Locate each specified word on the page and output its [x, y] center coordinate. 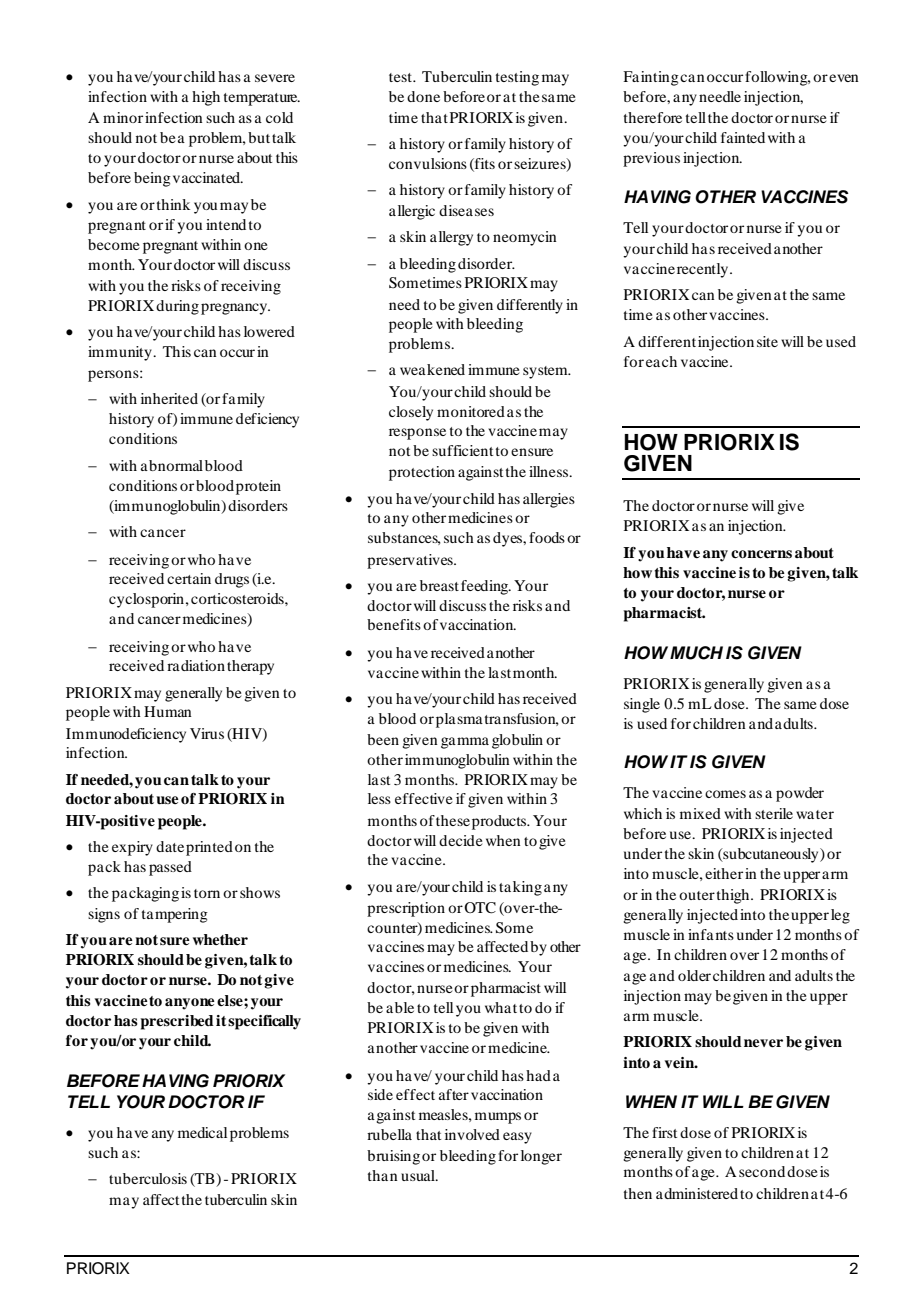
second [762, 1171]
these [453, 820]
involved [472, 1134]
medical [202, 1132]
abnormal [172, 465]
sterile [774, 813]
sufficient [462, 450]
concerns [761, 554]
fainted [743, 137]
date [170, 846]
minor [123, 117]
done [423, 96]
